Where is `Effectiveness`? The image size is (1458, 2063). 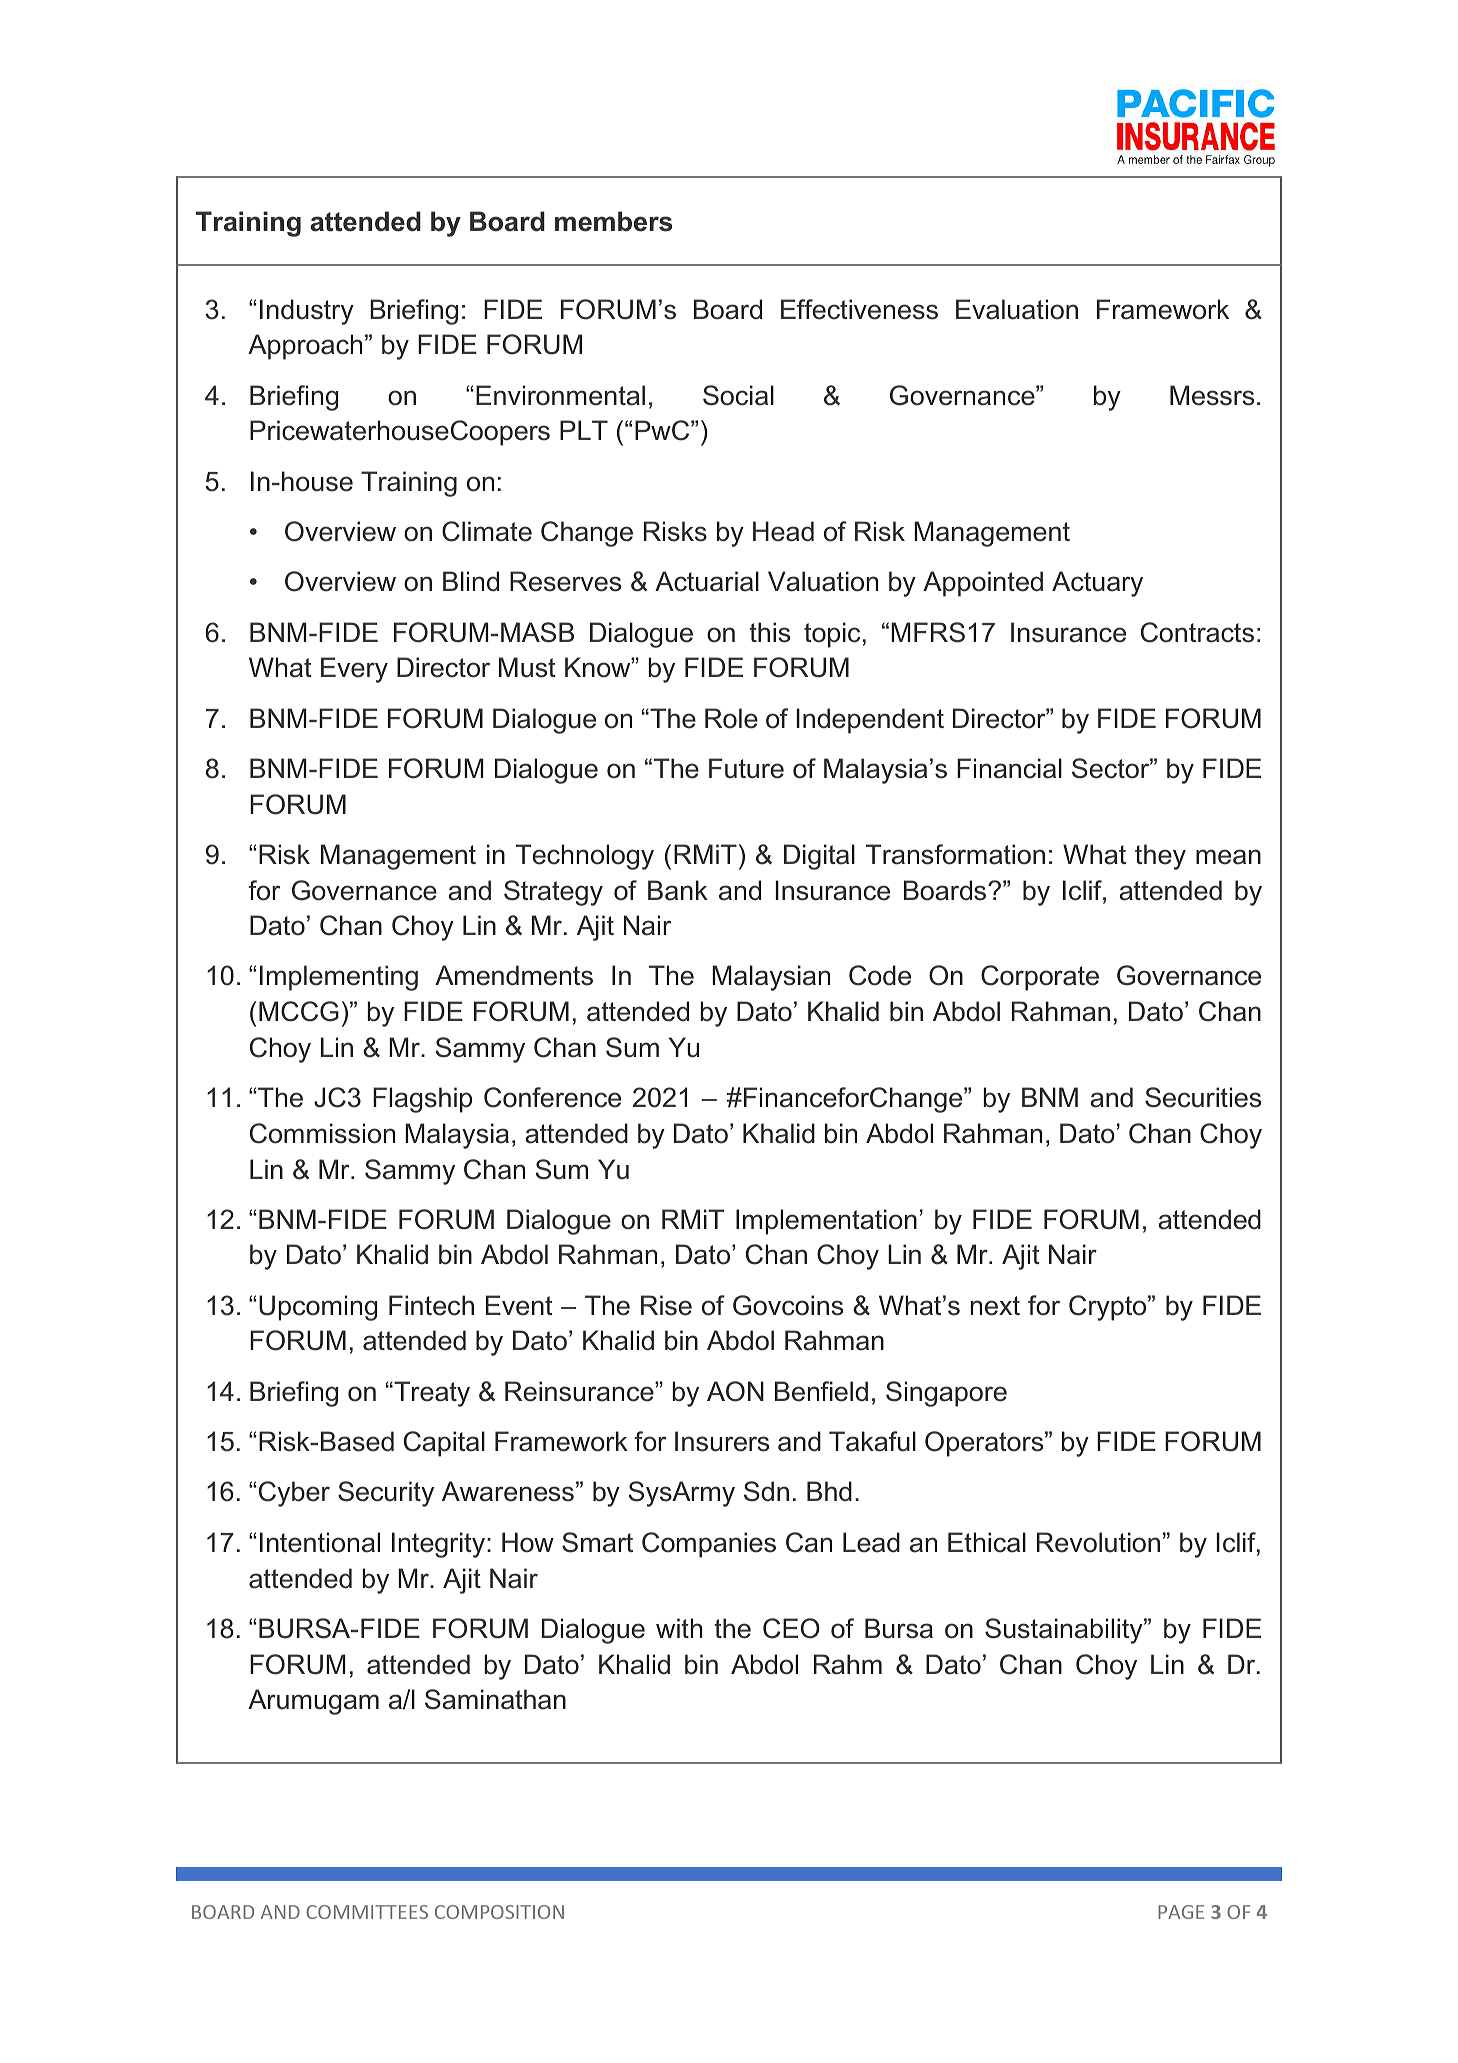 Effectiveness is located at coordinates (859, 309).
